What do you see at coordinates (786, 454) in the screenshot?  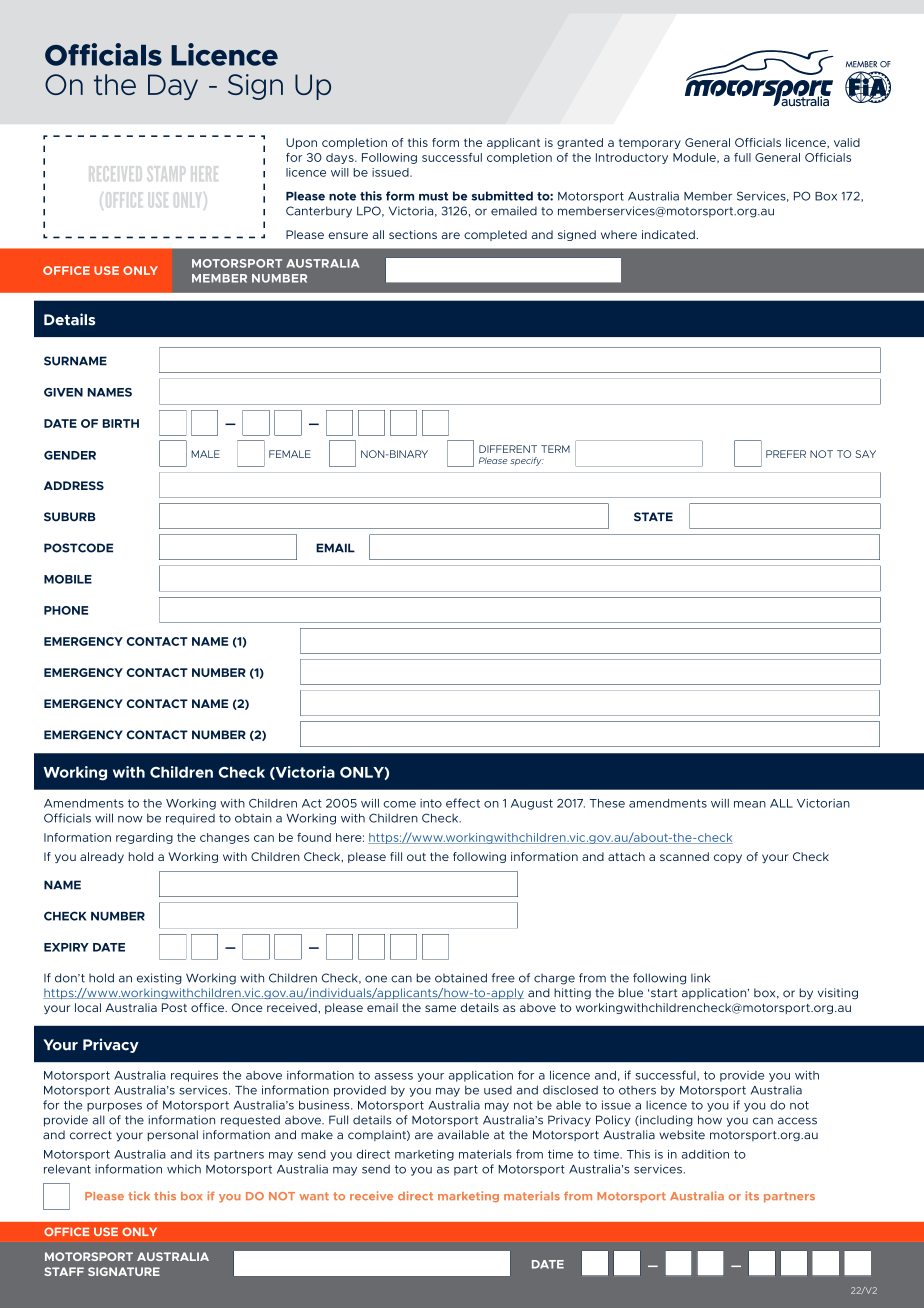 I see `PREFER` at bounding box center [786, 454].
